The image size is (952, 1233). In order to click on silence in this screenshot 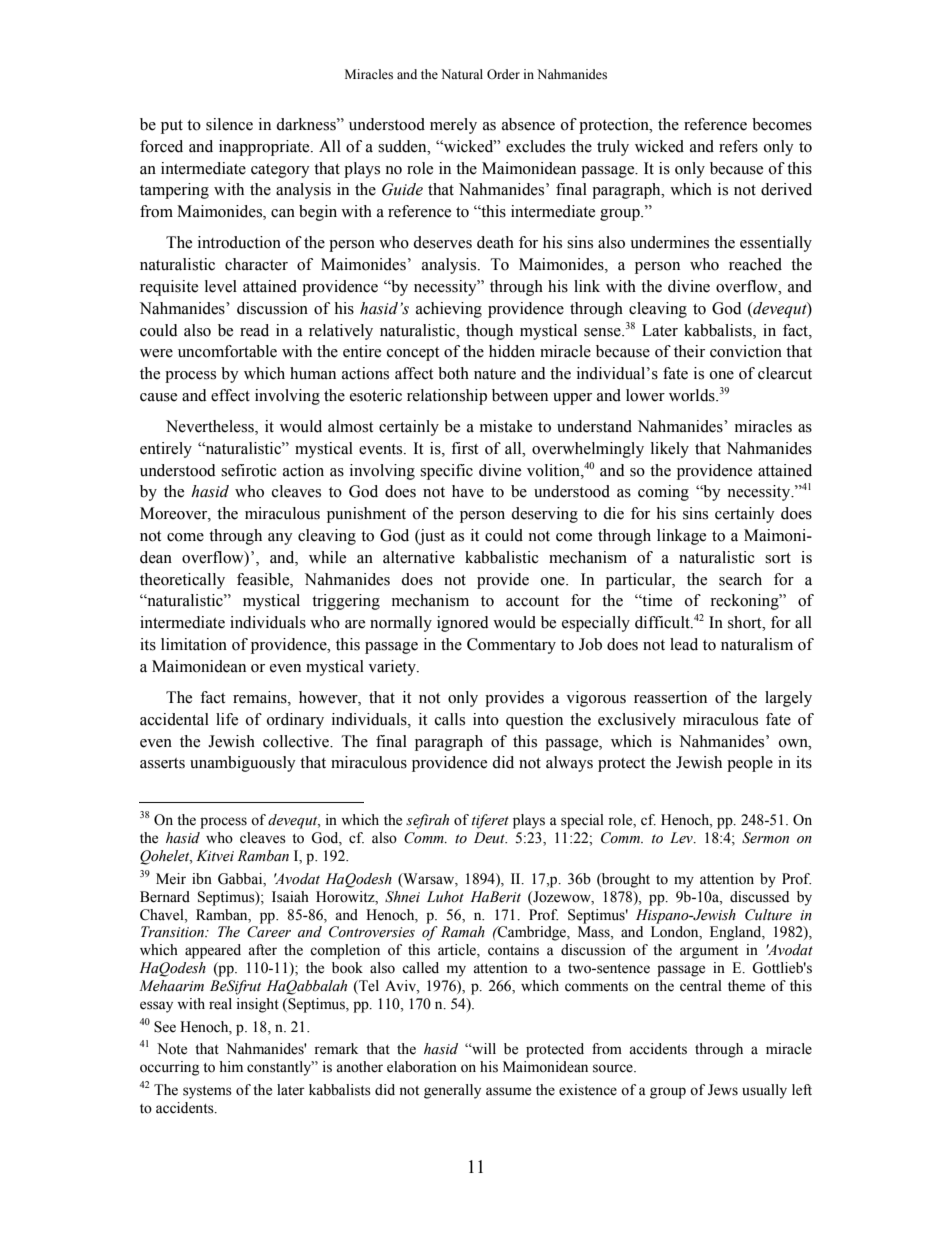, I will do `click(229, 124)`.
